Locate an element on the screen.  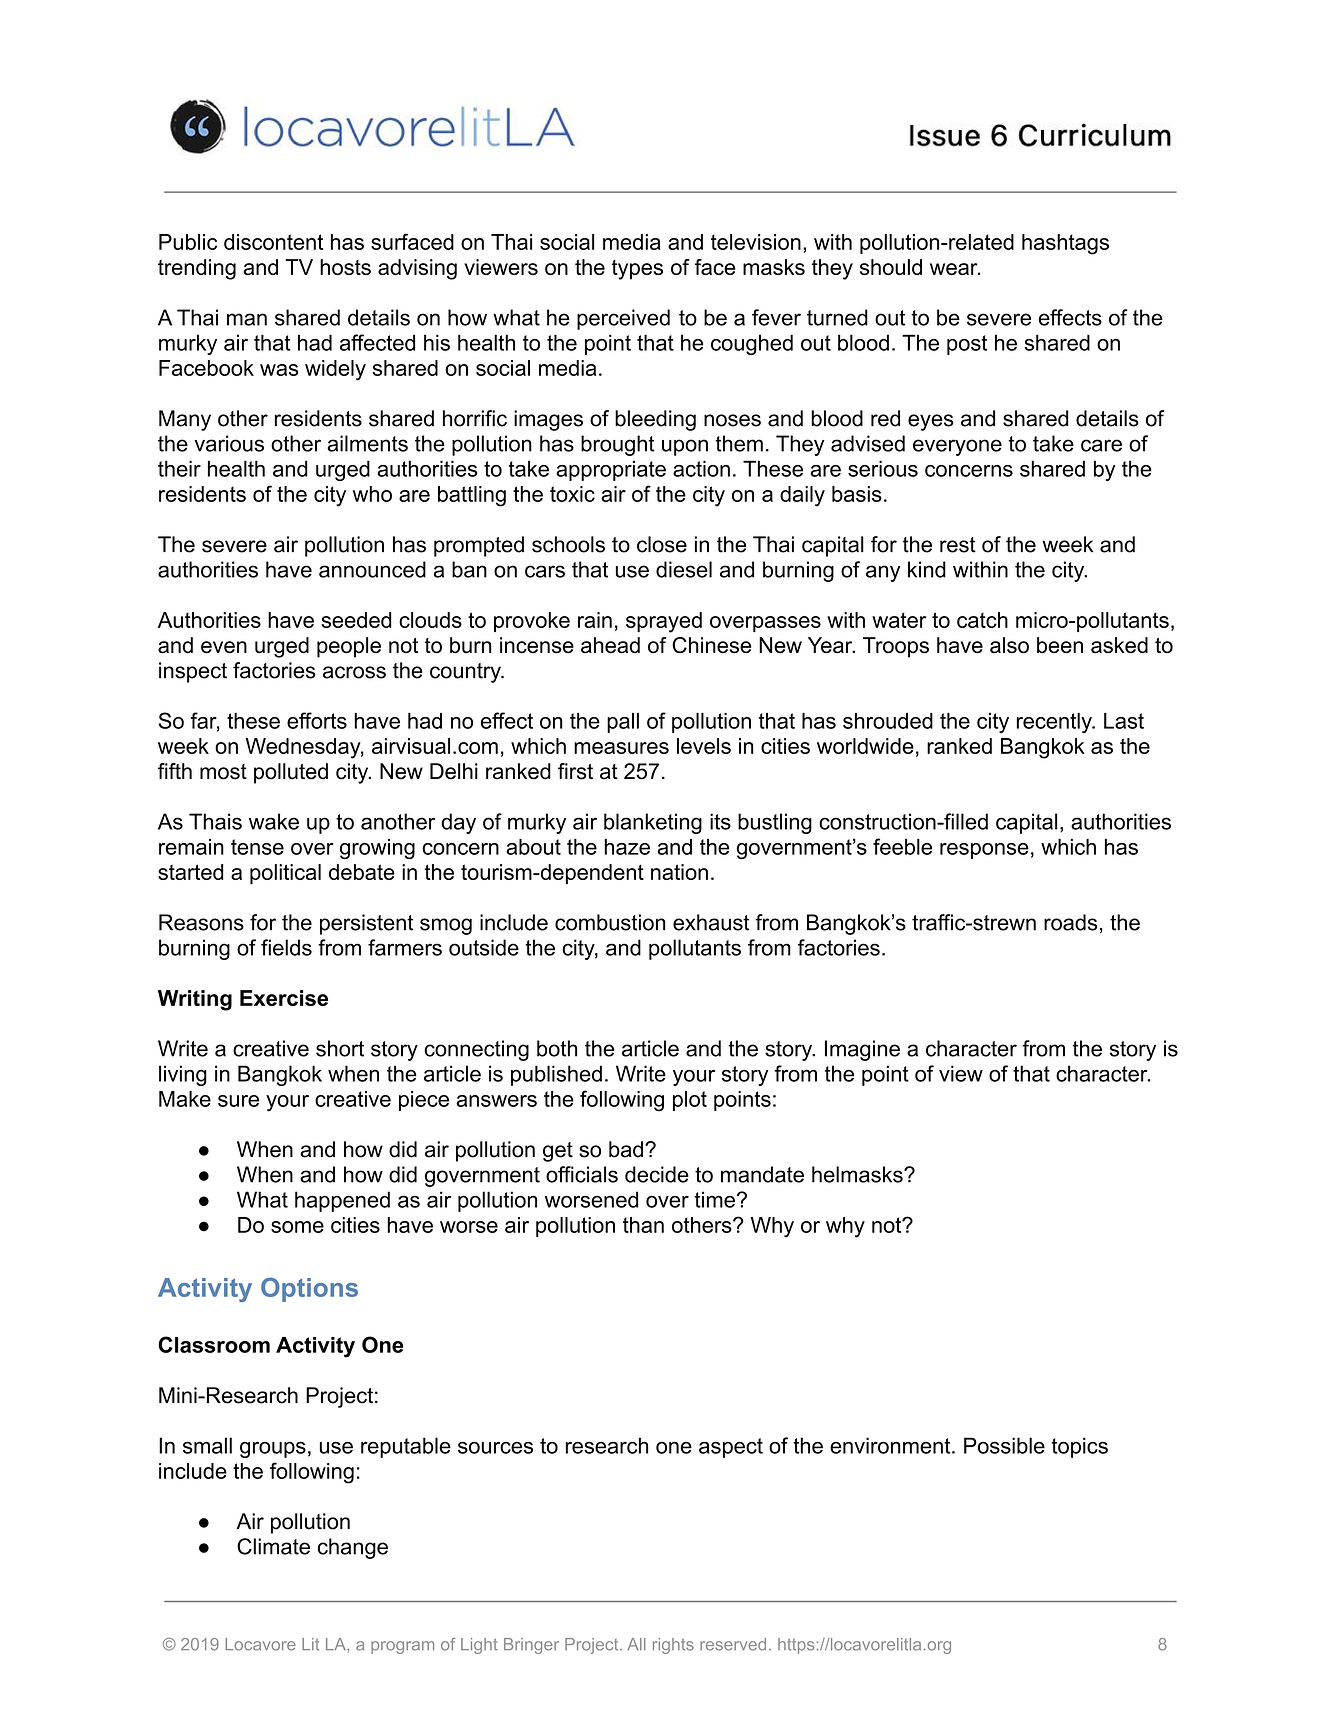
roads is located at coordinates (1070, 922).
